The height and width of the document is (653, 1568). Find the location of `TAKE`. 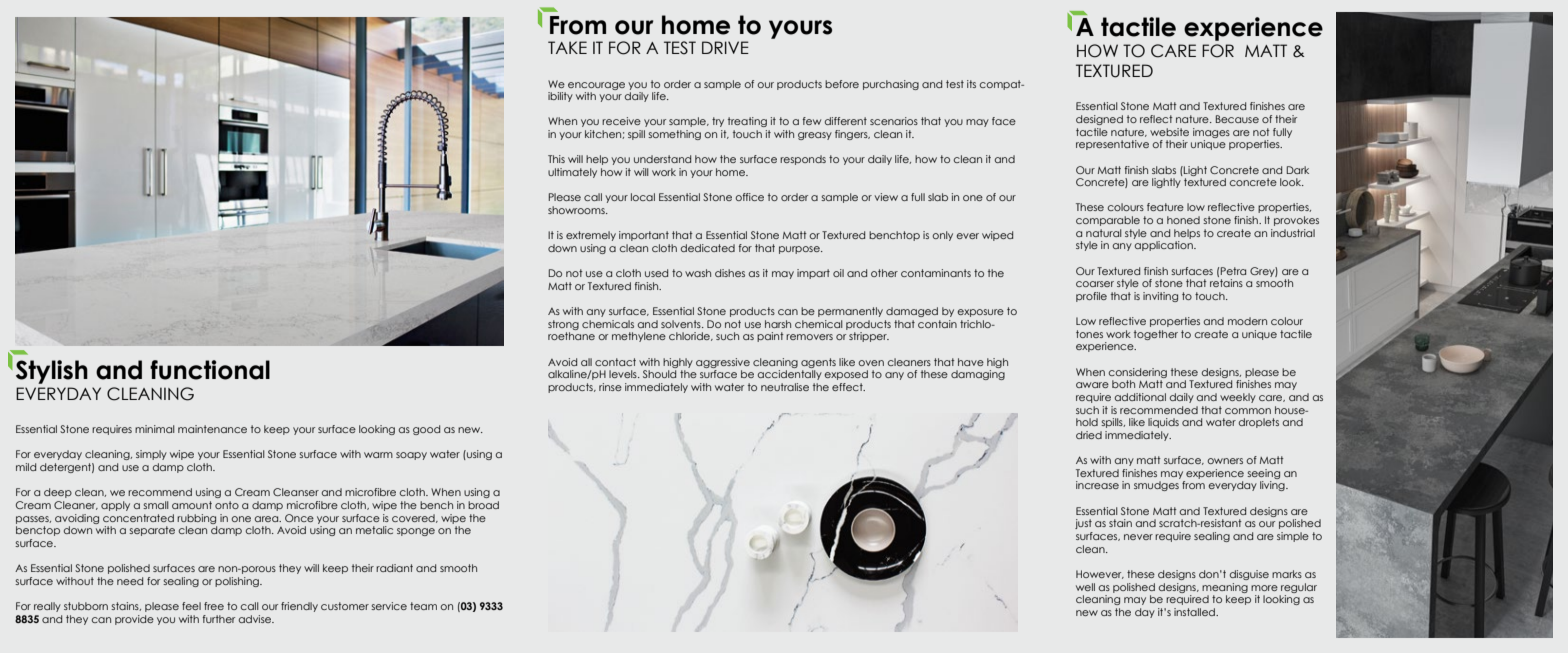

TAKE is located at coordinates (567, 47).
